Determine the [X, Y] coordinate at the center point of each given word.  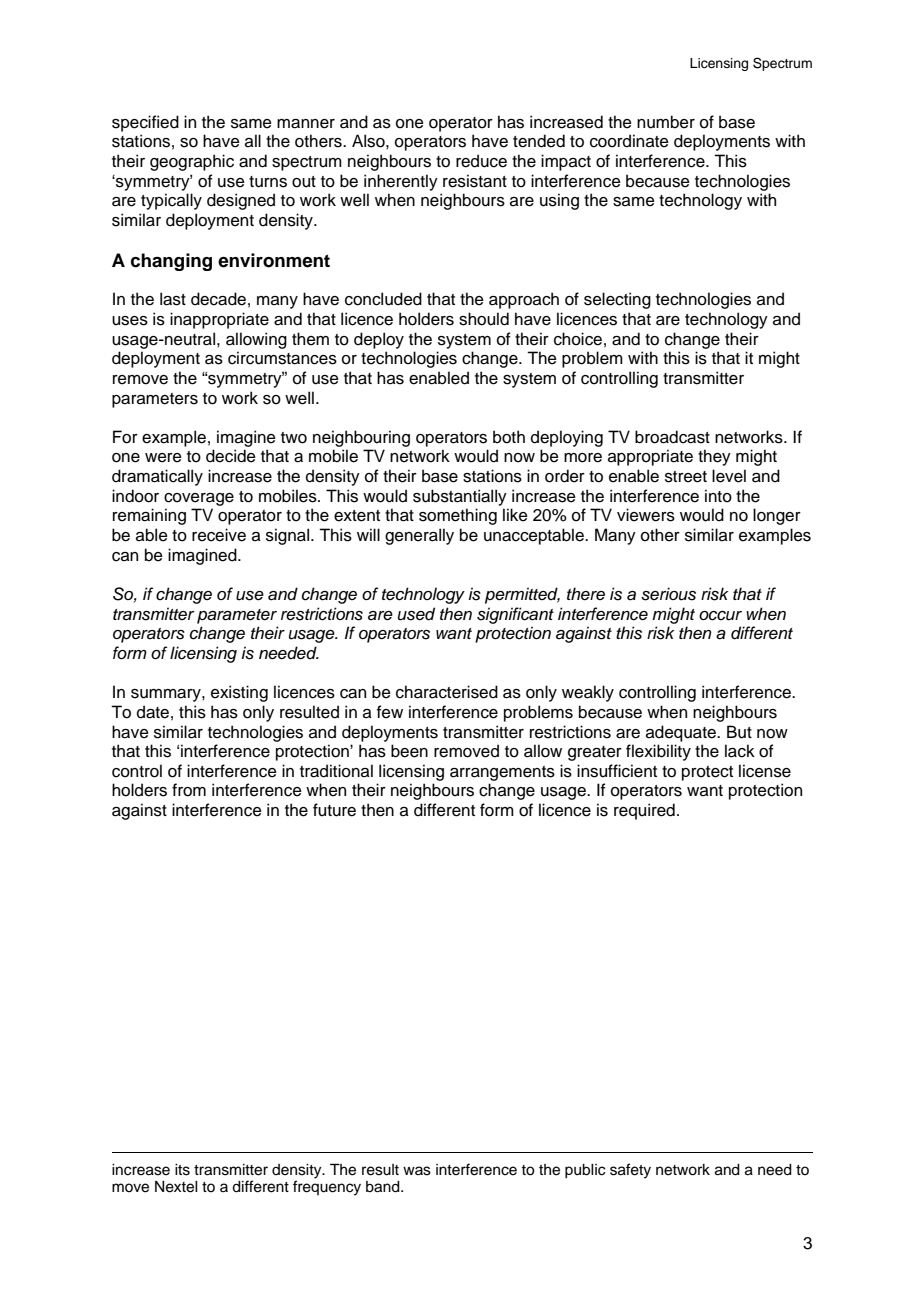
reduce [481, 161]
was [417, 1171]
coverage [199, 499]
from [189, 790]
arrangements [502, 773]
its [182, 1170]
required [644, 811]
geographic [192, 162]
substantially [460, 497]
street [686, 477]
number [666, 122]
